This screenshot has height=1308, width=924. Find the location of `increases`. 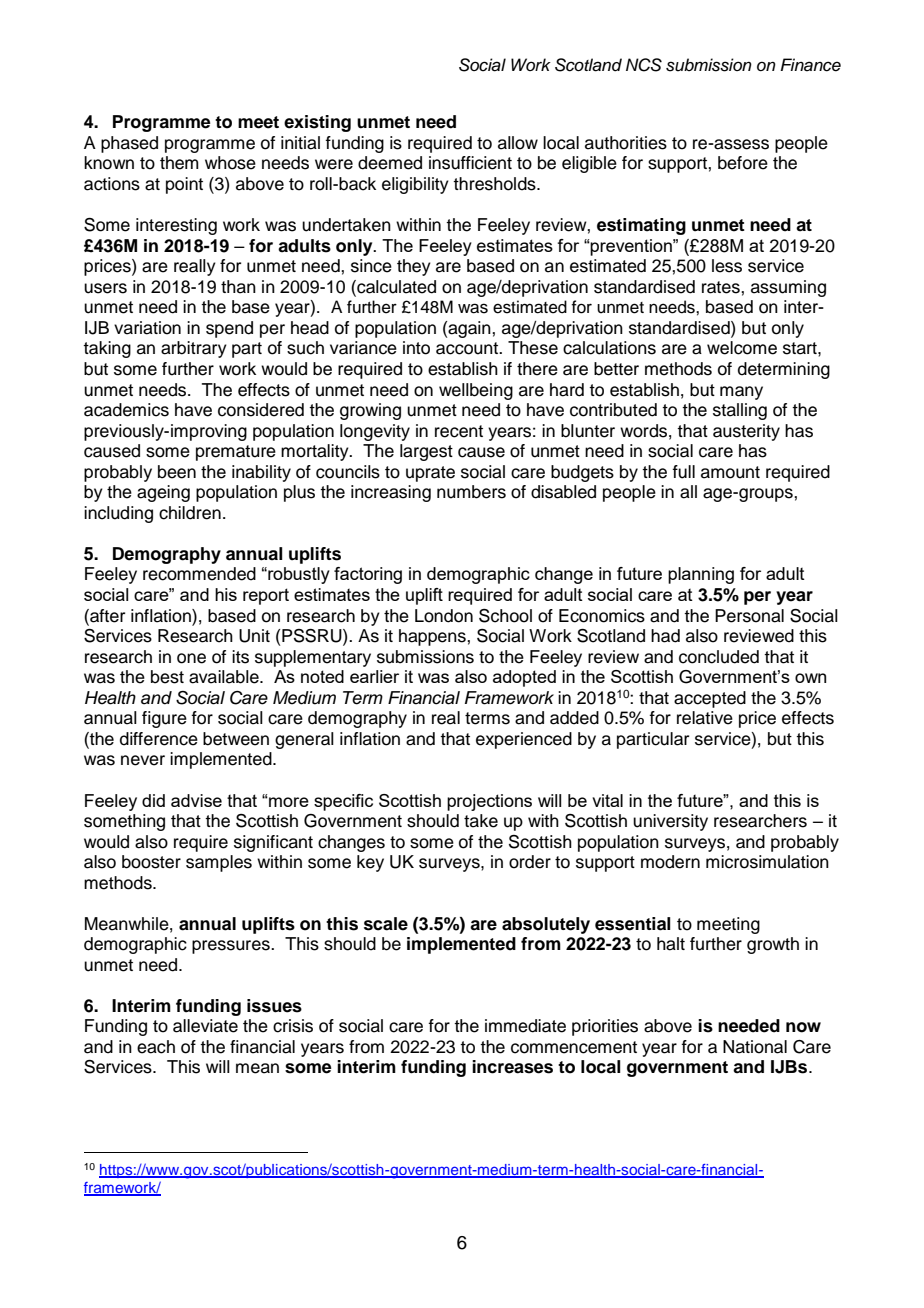

increases is located at coordinates (512, 1067).
